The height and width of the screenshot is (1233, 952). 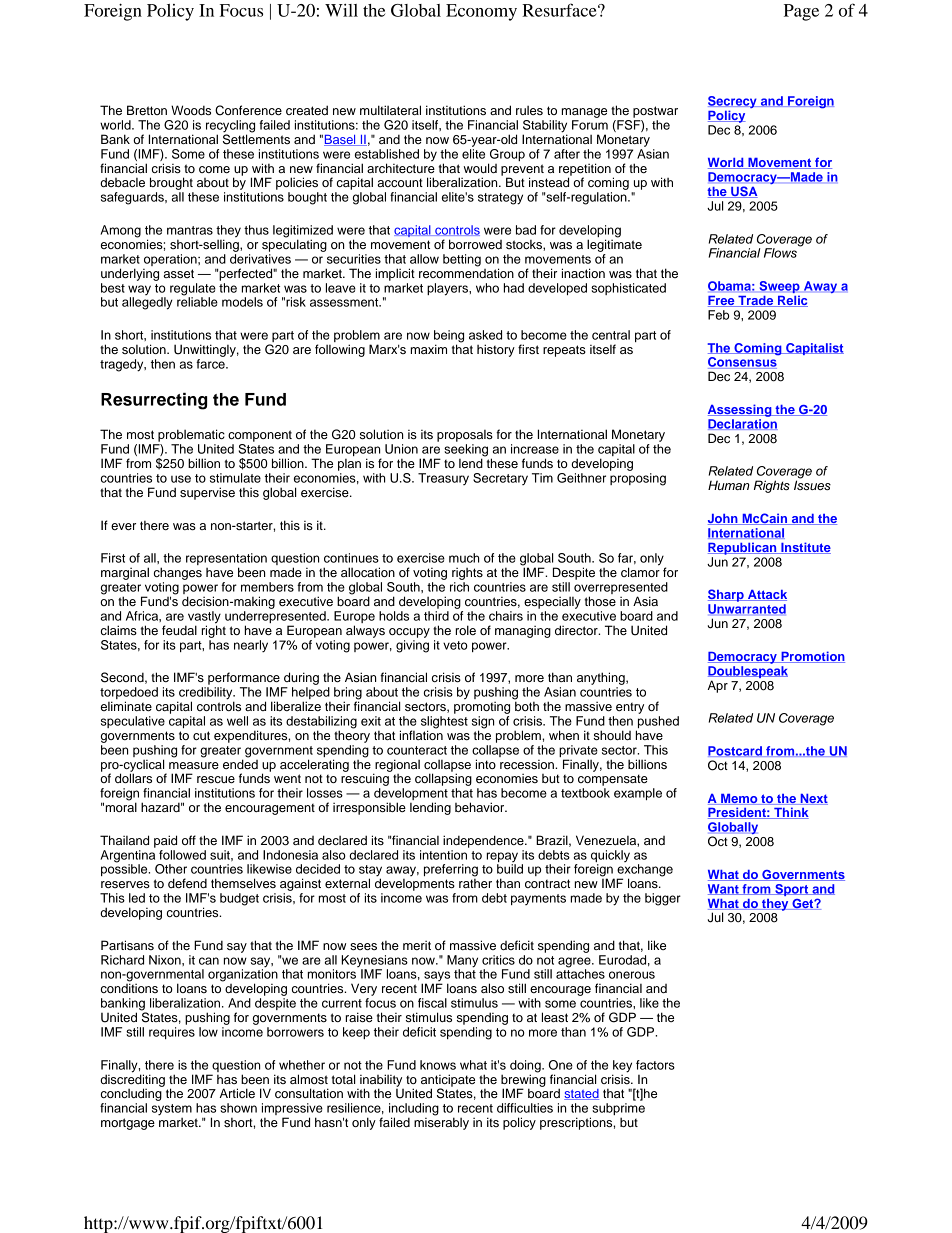 What do you see at coordinates (448, 1081) in the screenshot?
I see `anticipate` at bounding box center [448, 1081].
